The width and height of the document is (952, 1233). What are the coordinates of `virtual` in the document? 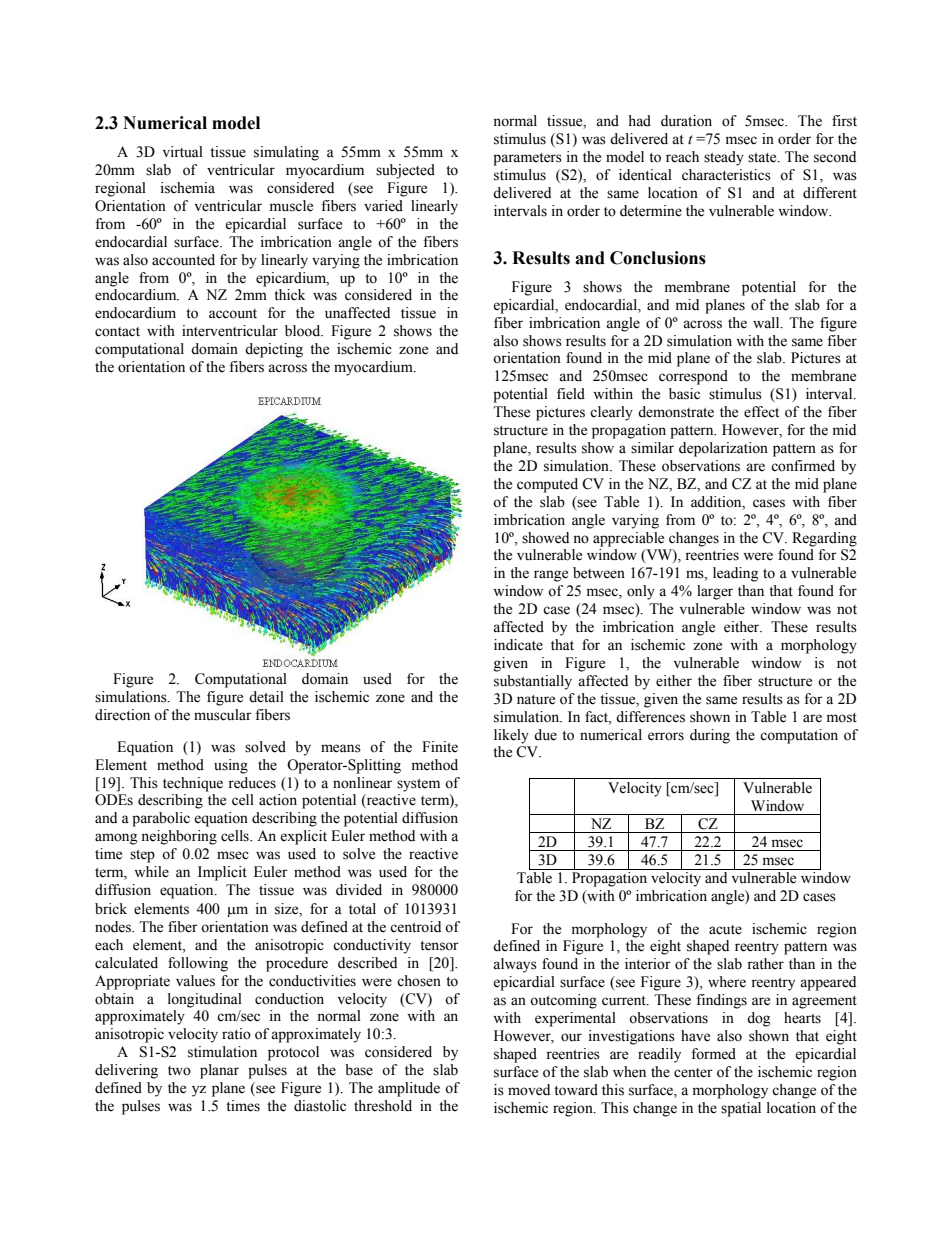 It's located at (183, 151).
